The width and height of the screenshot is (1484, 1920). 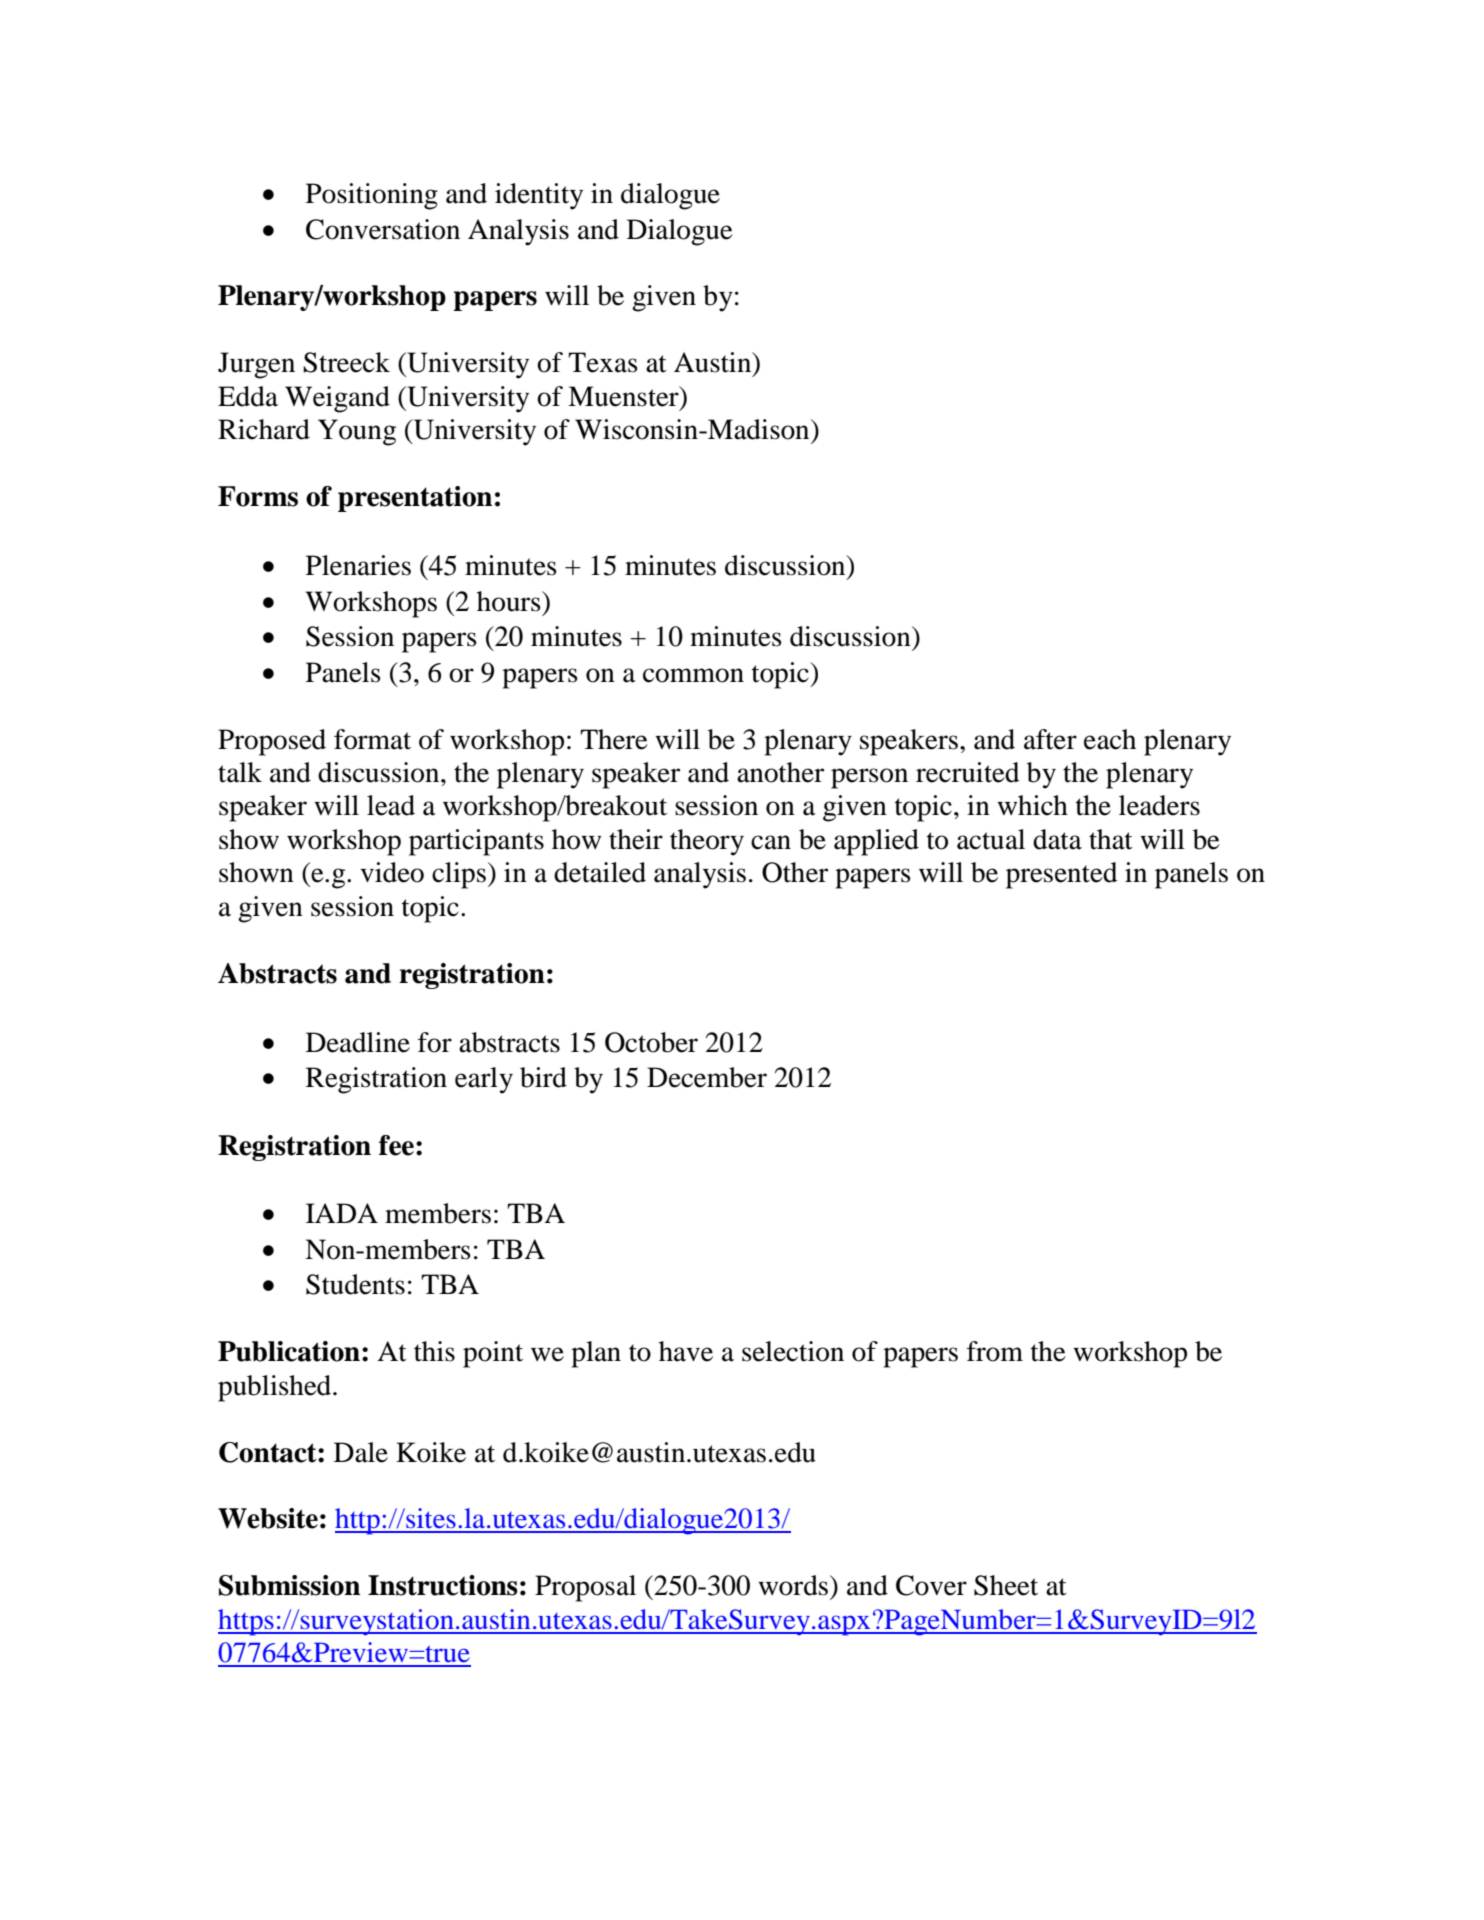 I want to click on format, so click(x=372, y=739).
